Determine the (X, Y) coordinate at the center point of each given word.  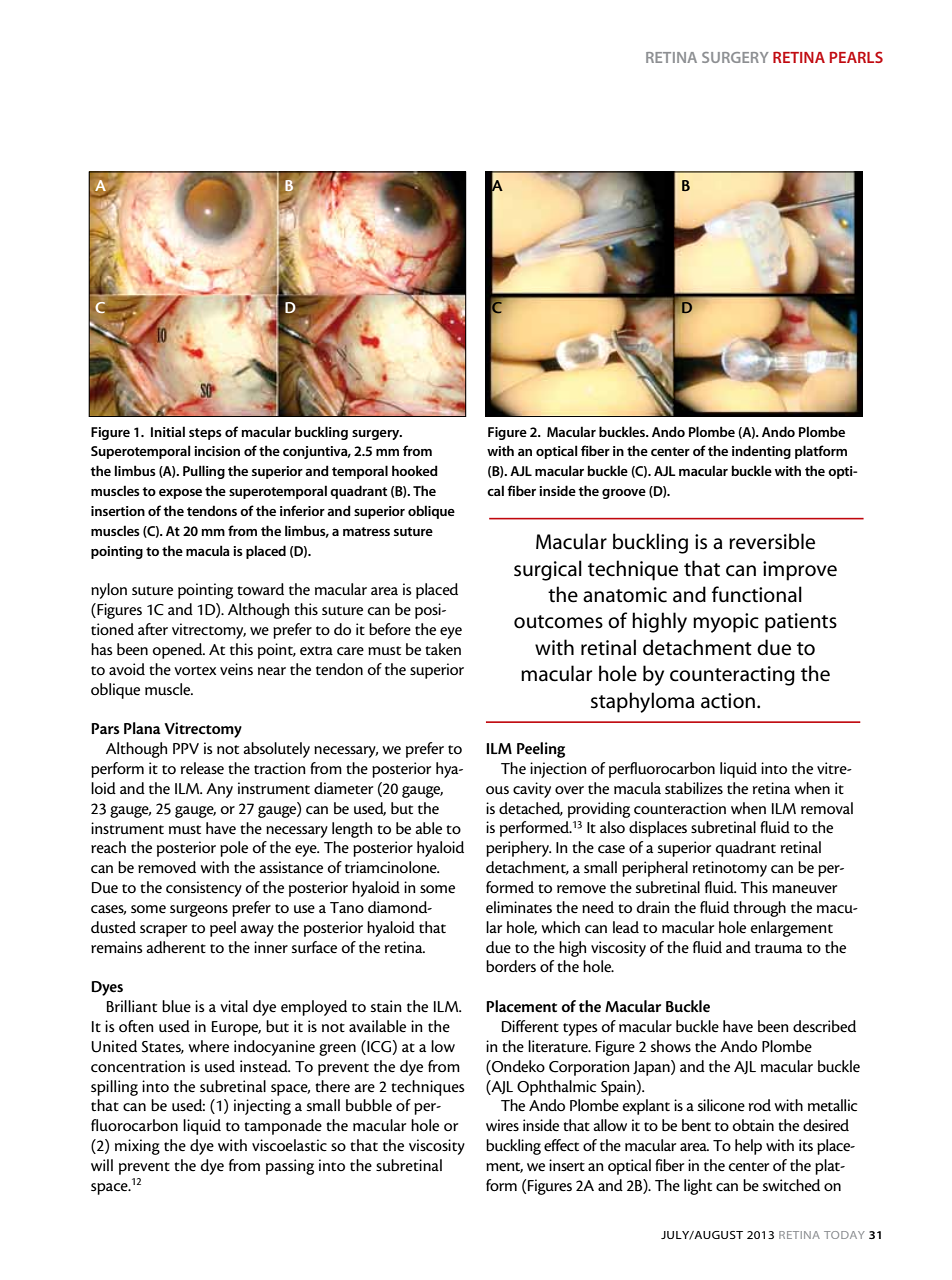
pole (234, 849)
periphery (518, 849)
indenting (761, 452)
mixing (137, 1147)
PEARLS (856, 57)
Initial (168, 431)
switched (791, 1185)
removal (827, 808)
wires (502, 1125)
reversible (772, 541)
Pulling (204, 472)
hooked (415, 470)
